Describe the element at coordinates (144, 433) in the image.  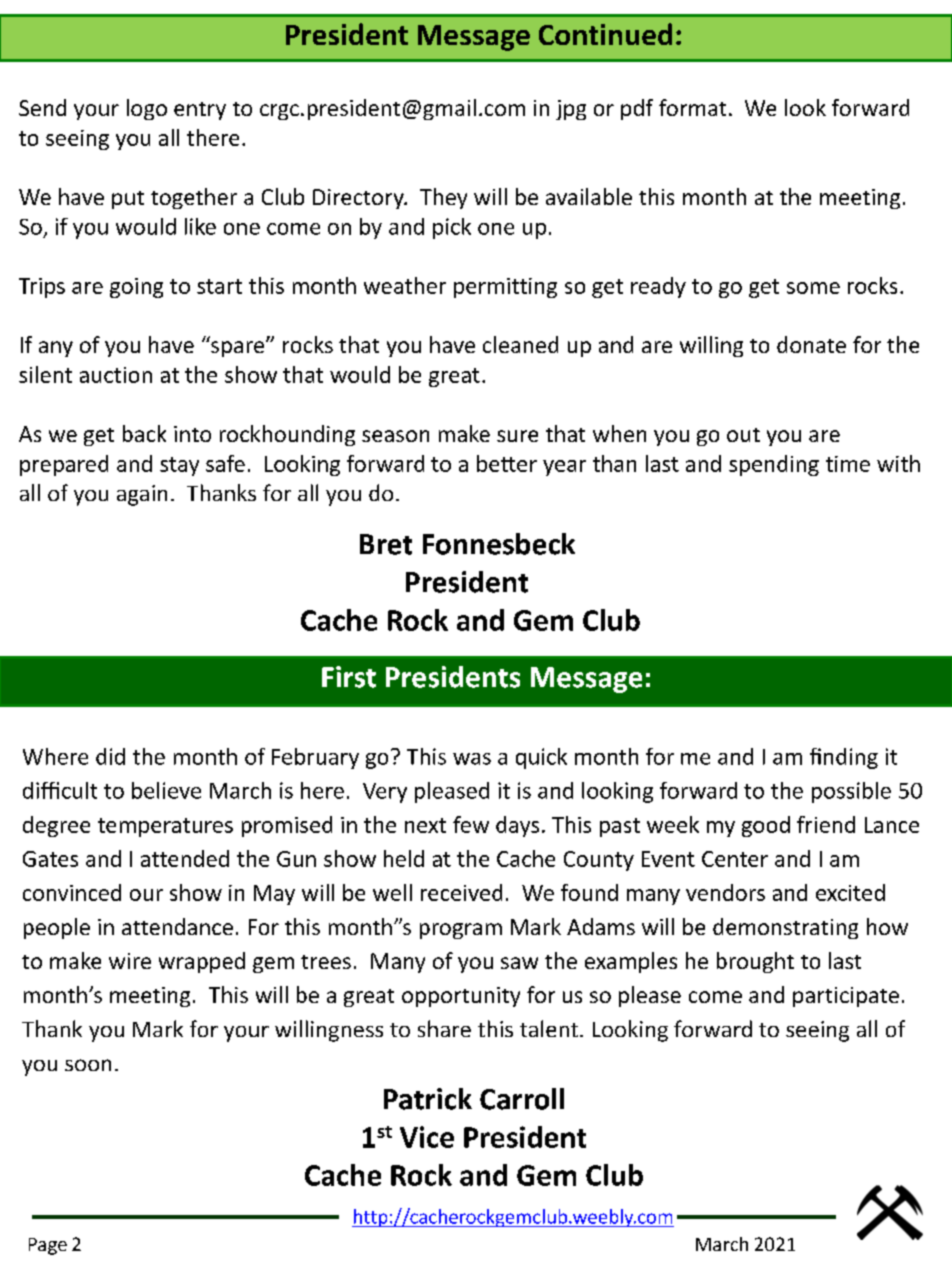
I see `back` at that location.
